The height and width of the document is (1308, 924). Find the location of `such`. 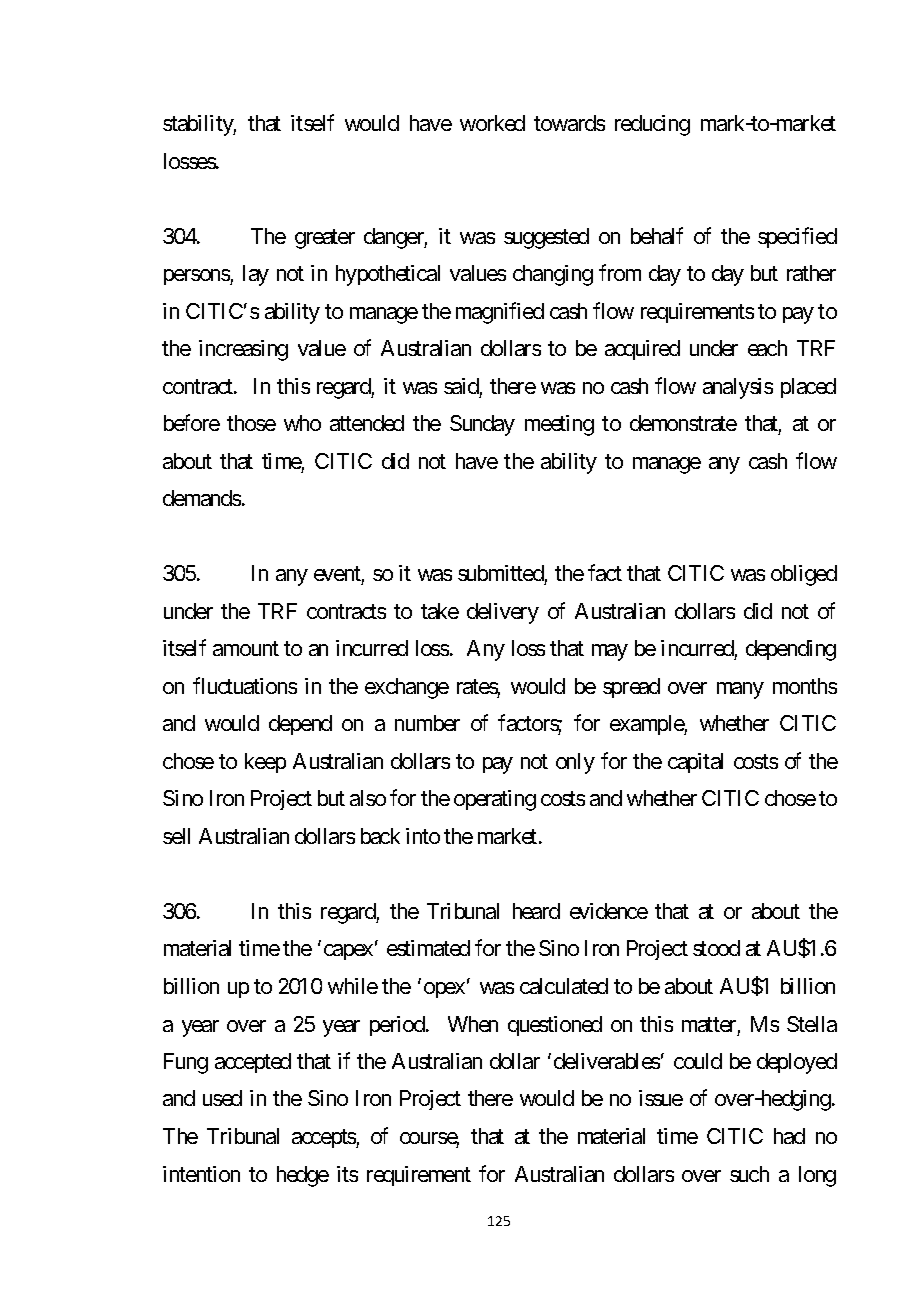

such is located at coordinates (749, 1174).
